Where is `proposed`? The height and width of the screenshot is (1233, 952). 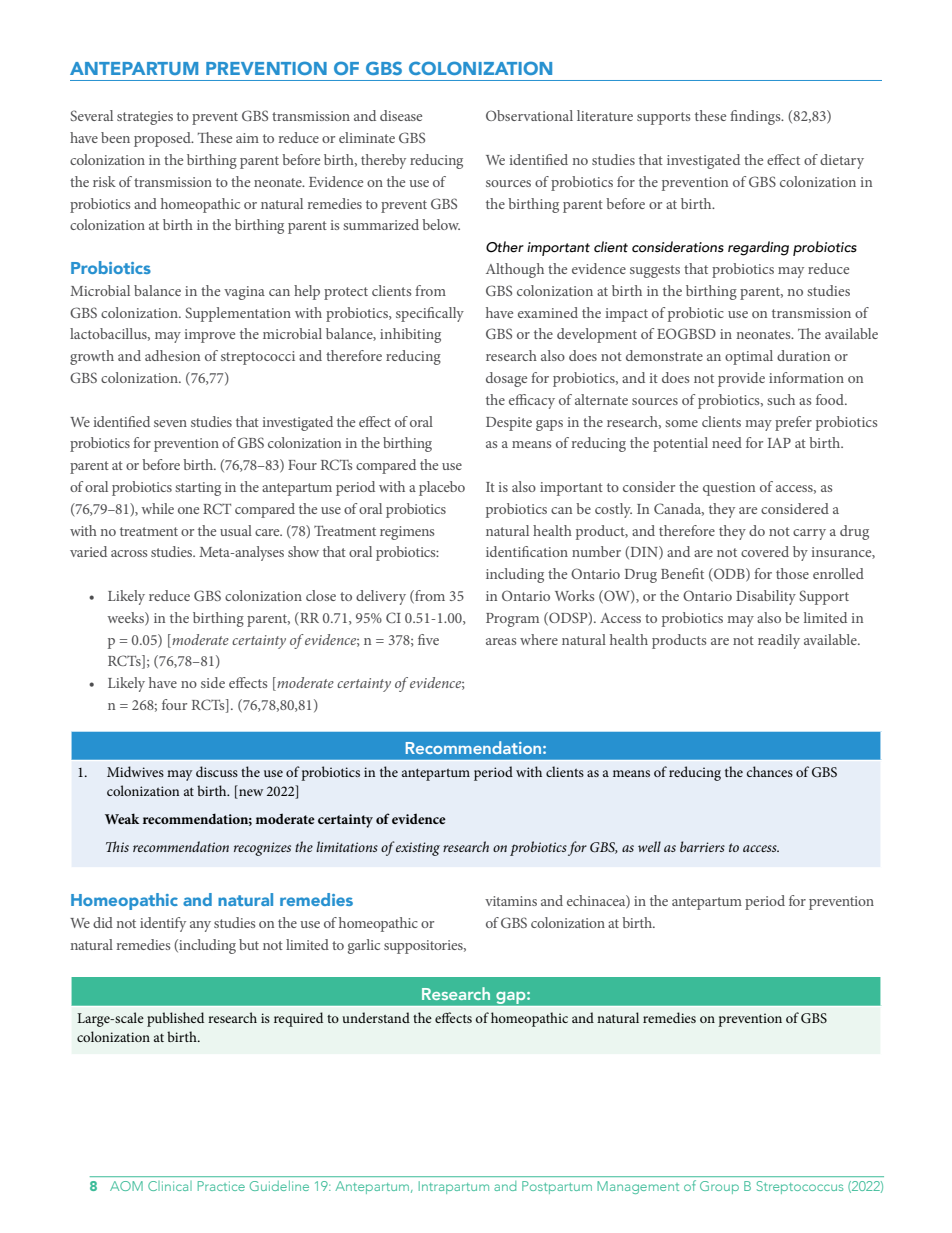 proposed is located at coordinates (163, 139).
